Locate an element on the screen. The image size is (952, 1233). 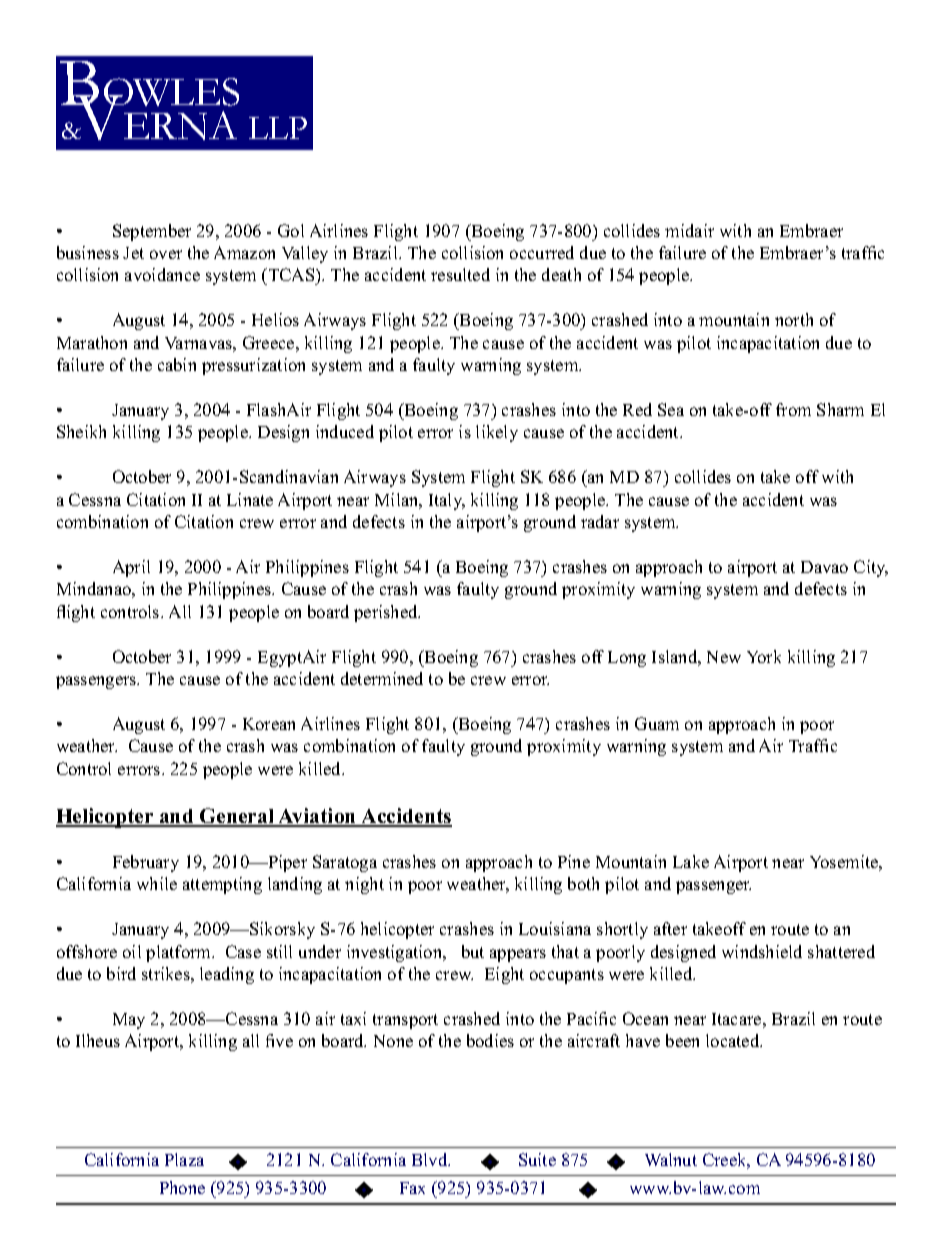
April is located at coordinates (131, 568).
